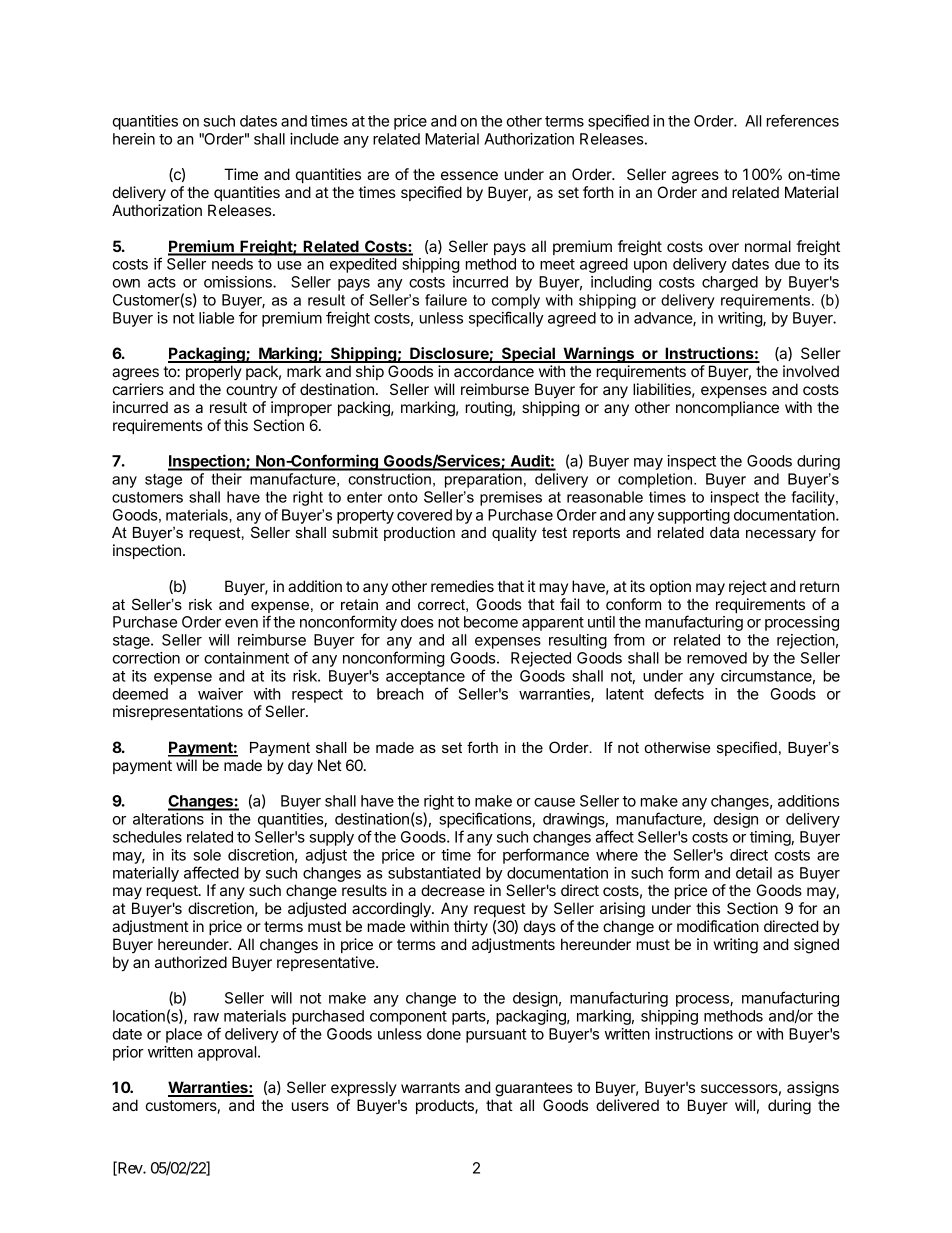 Image resolution: width=952 pixels, height=1233 pixels. What do you see at coordinates (469, 175) in the screenshot?
I see `essence` at bounding box center [469, 175].
